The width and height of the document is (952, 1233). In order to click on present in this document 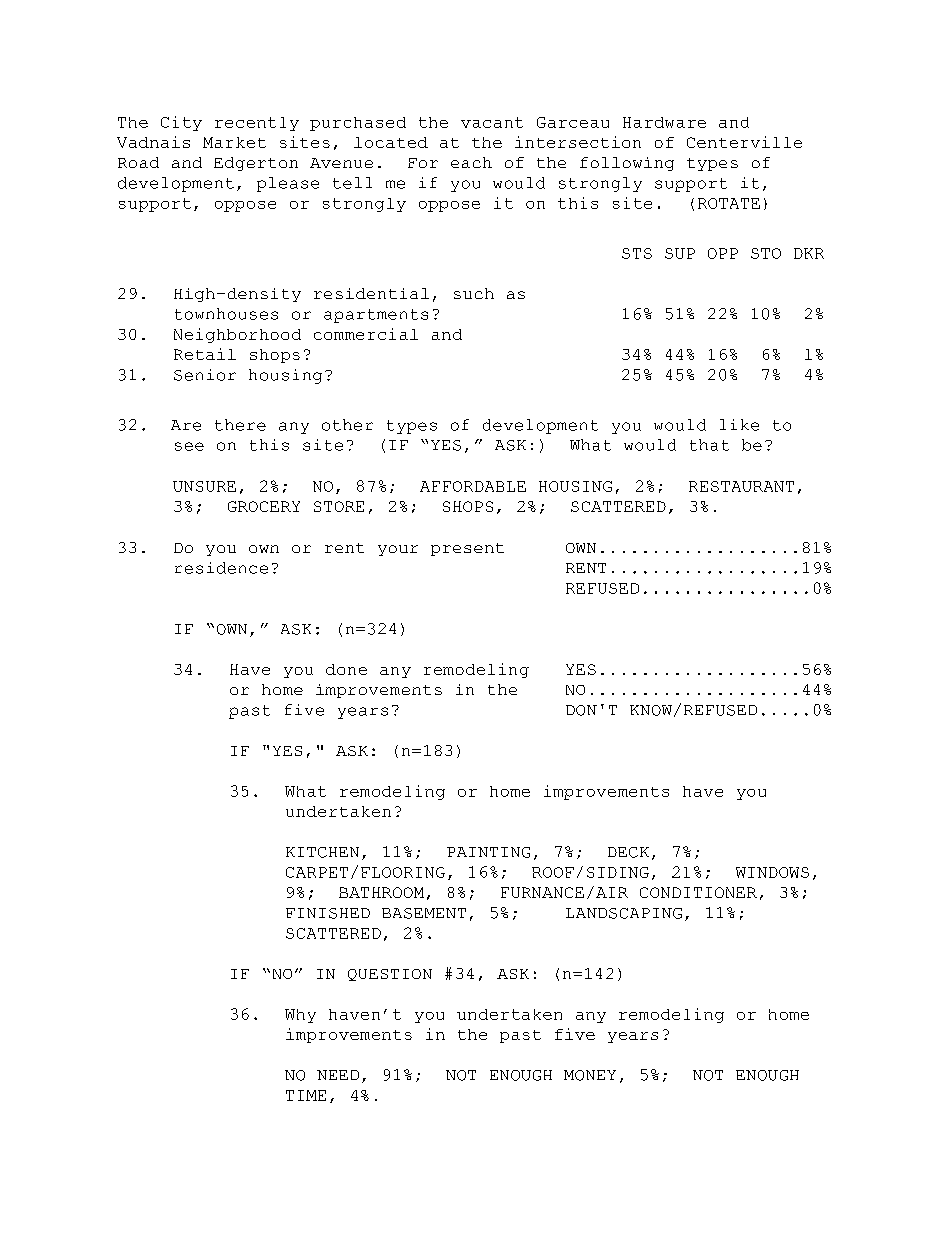, I will do `click(467, 549)`.
